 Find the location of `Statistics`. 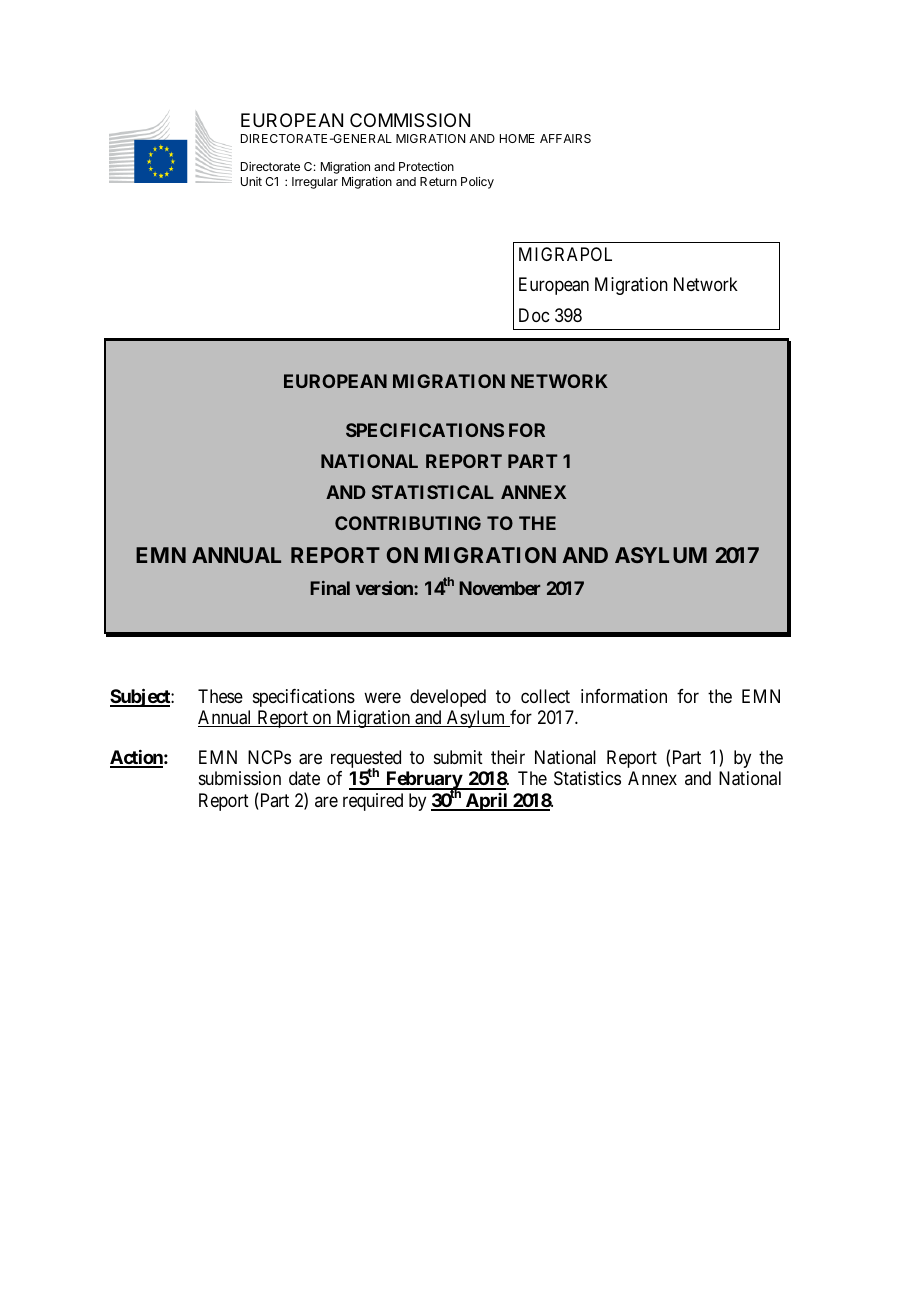

Statistics is located at coordinates (587, 778).
